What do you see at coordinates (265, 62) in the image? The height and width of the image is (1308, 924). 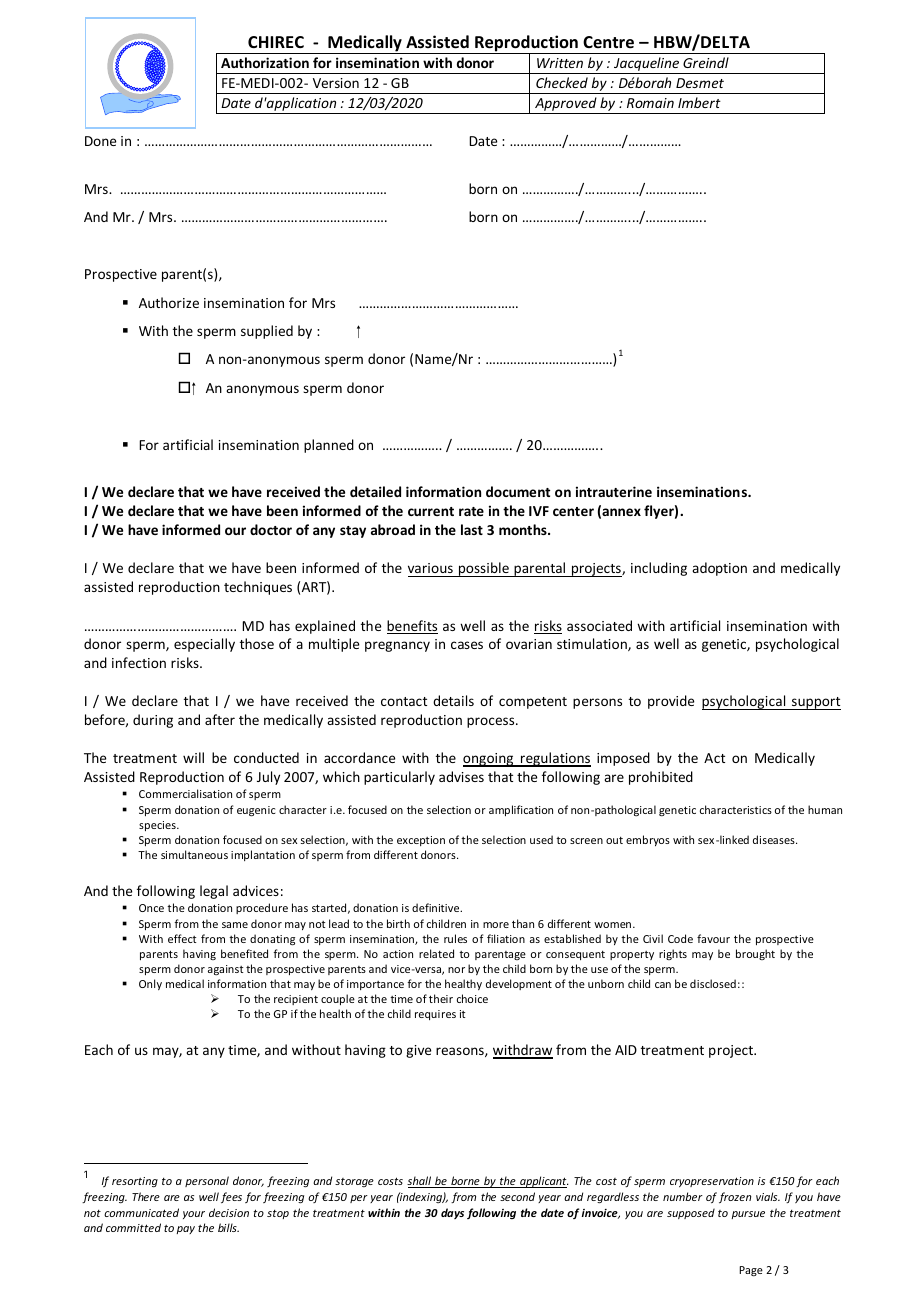 I see `Authorization` at bounding box center [265, 62].
